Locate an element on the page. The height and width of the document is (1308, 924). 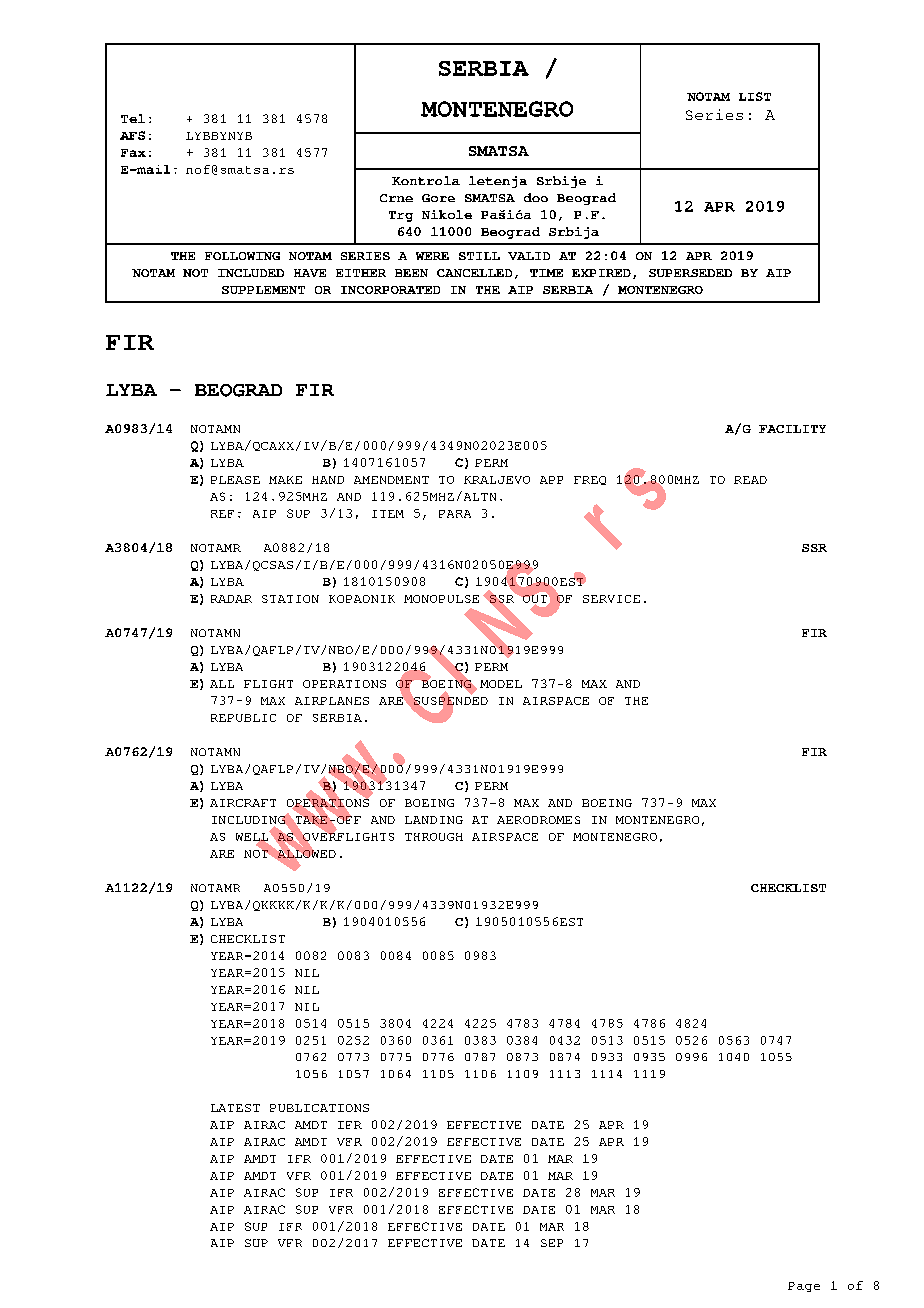
LATEST is located at coordinates (235, 1108).
